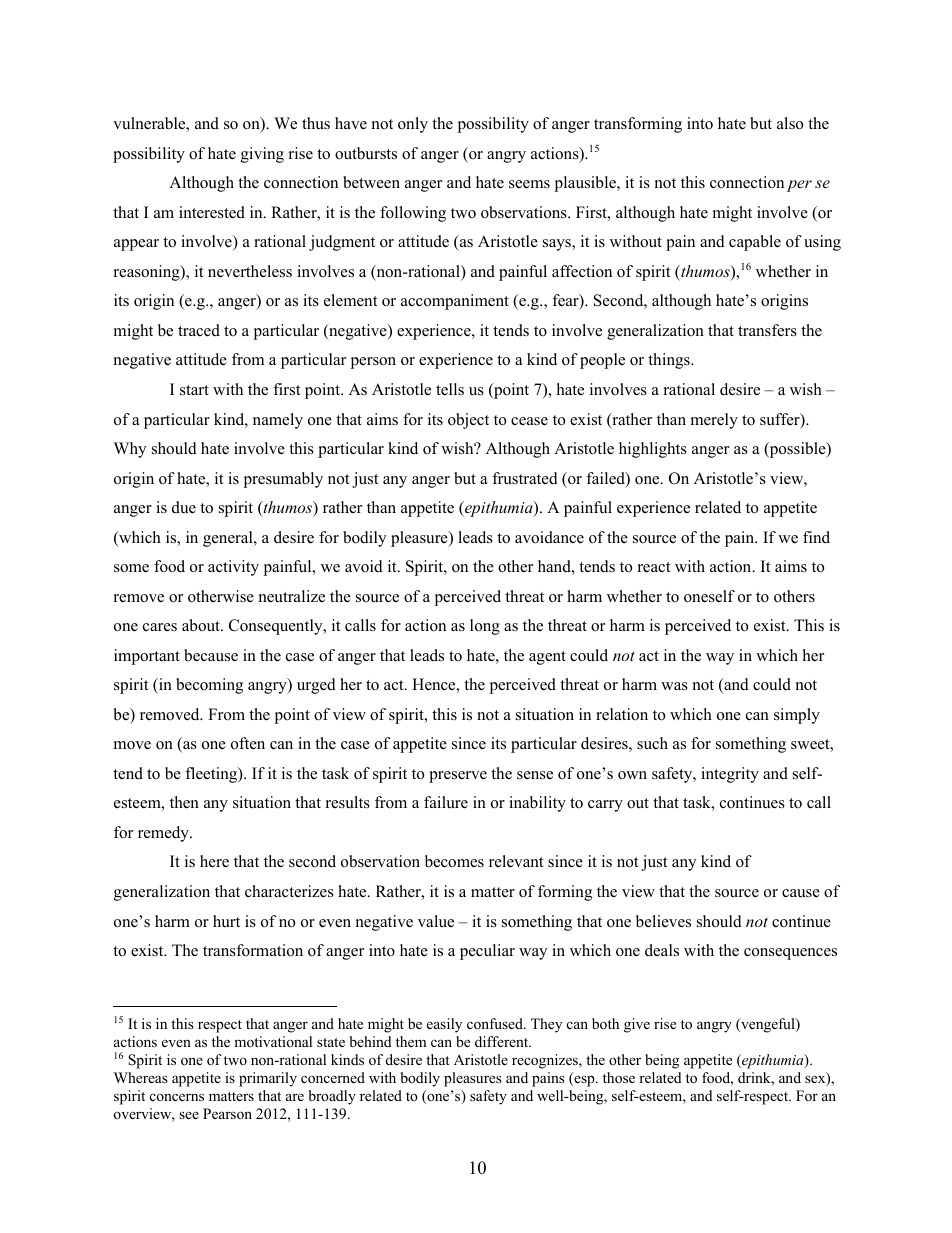  What do you see at coordinates (262, 155) in the screenshot?
I see `giving` at bounding box center [262, 155].
